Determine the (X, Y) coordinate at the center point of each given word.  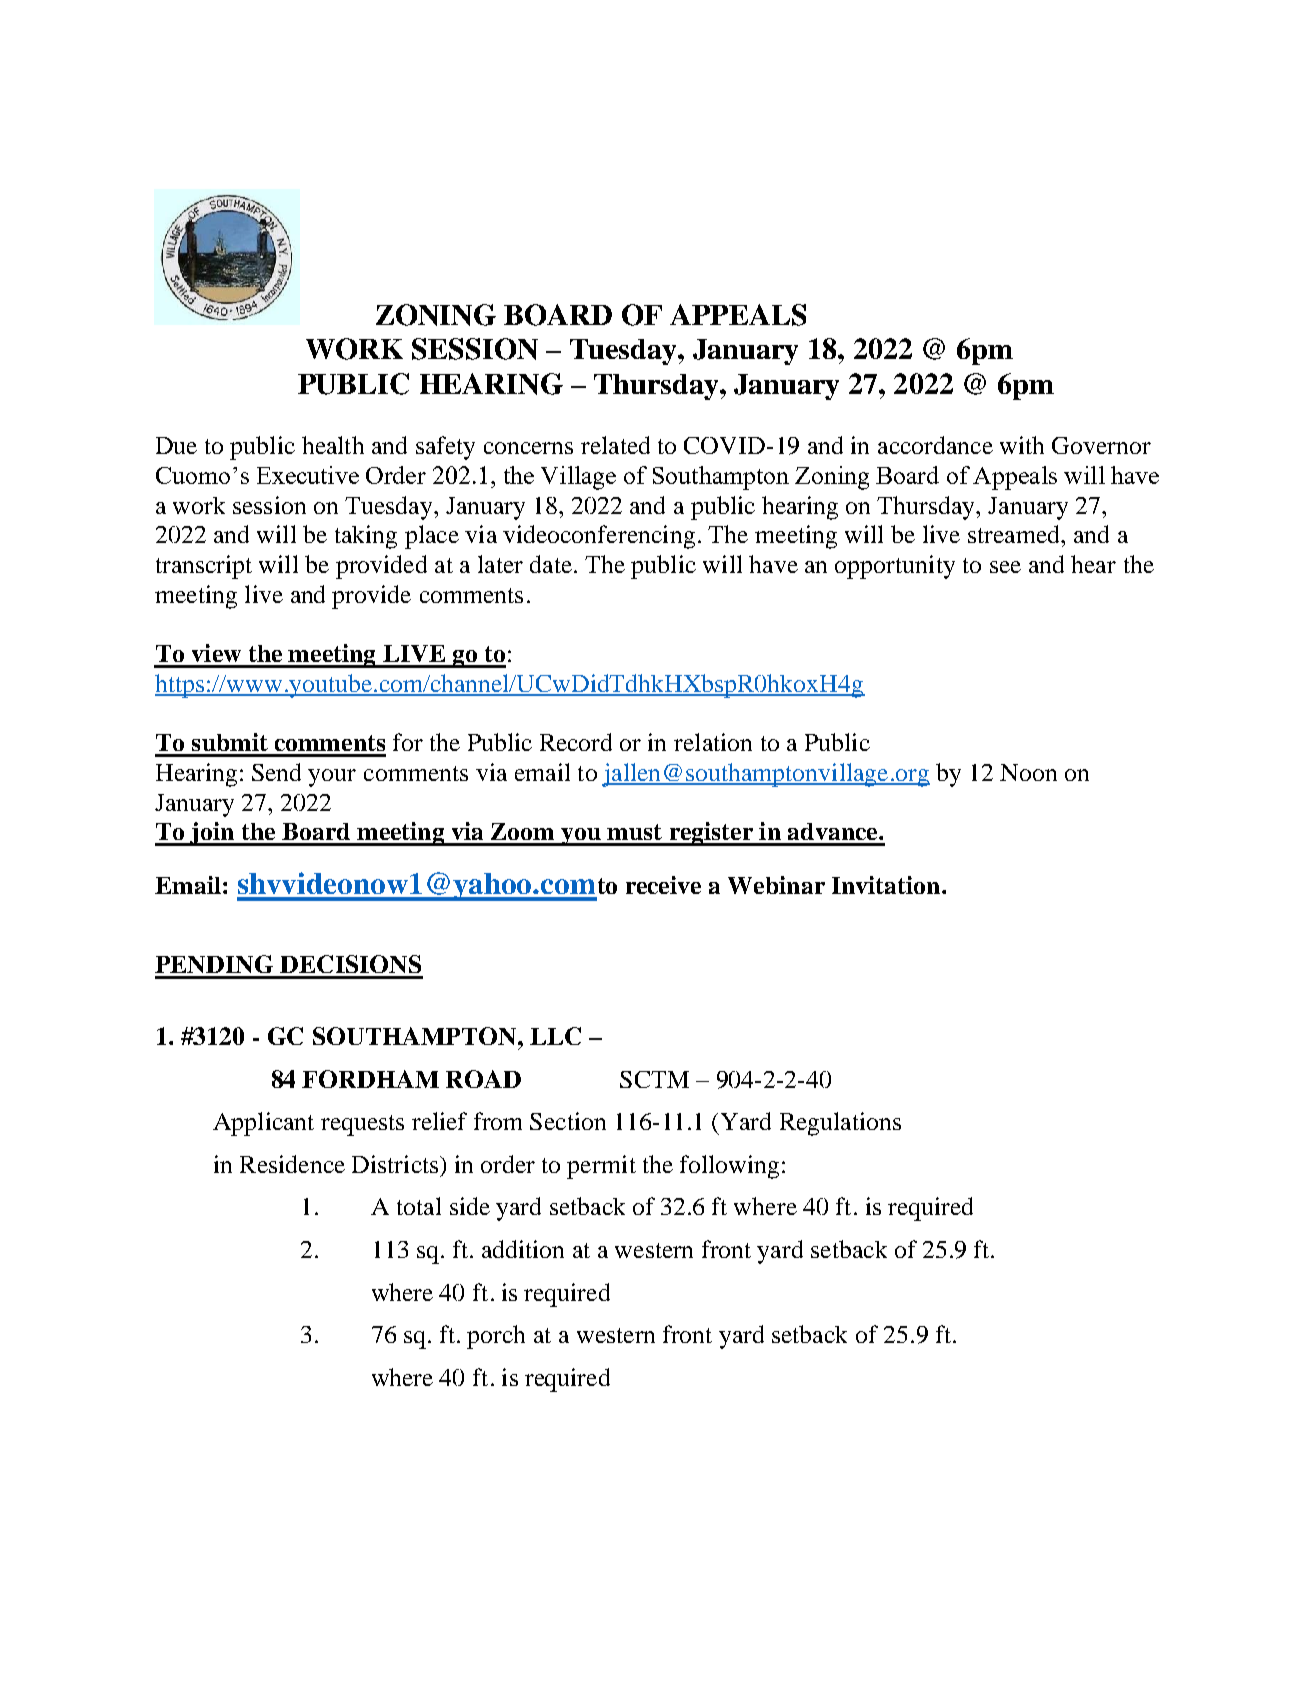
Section (568, 1121)
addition (523, 1249)
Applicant (263, 1124)
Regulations (840, 1124)
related (615, 445)
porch (496, 1337)
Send (276, 772)
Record (576, 742)
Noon (1028, 772)
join (212, 834)
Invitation (886, 885)
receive (663, 885)
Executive (308, 475)
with (1022, 445)
